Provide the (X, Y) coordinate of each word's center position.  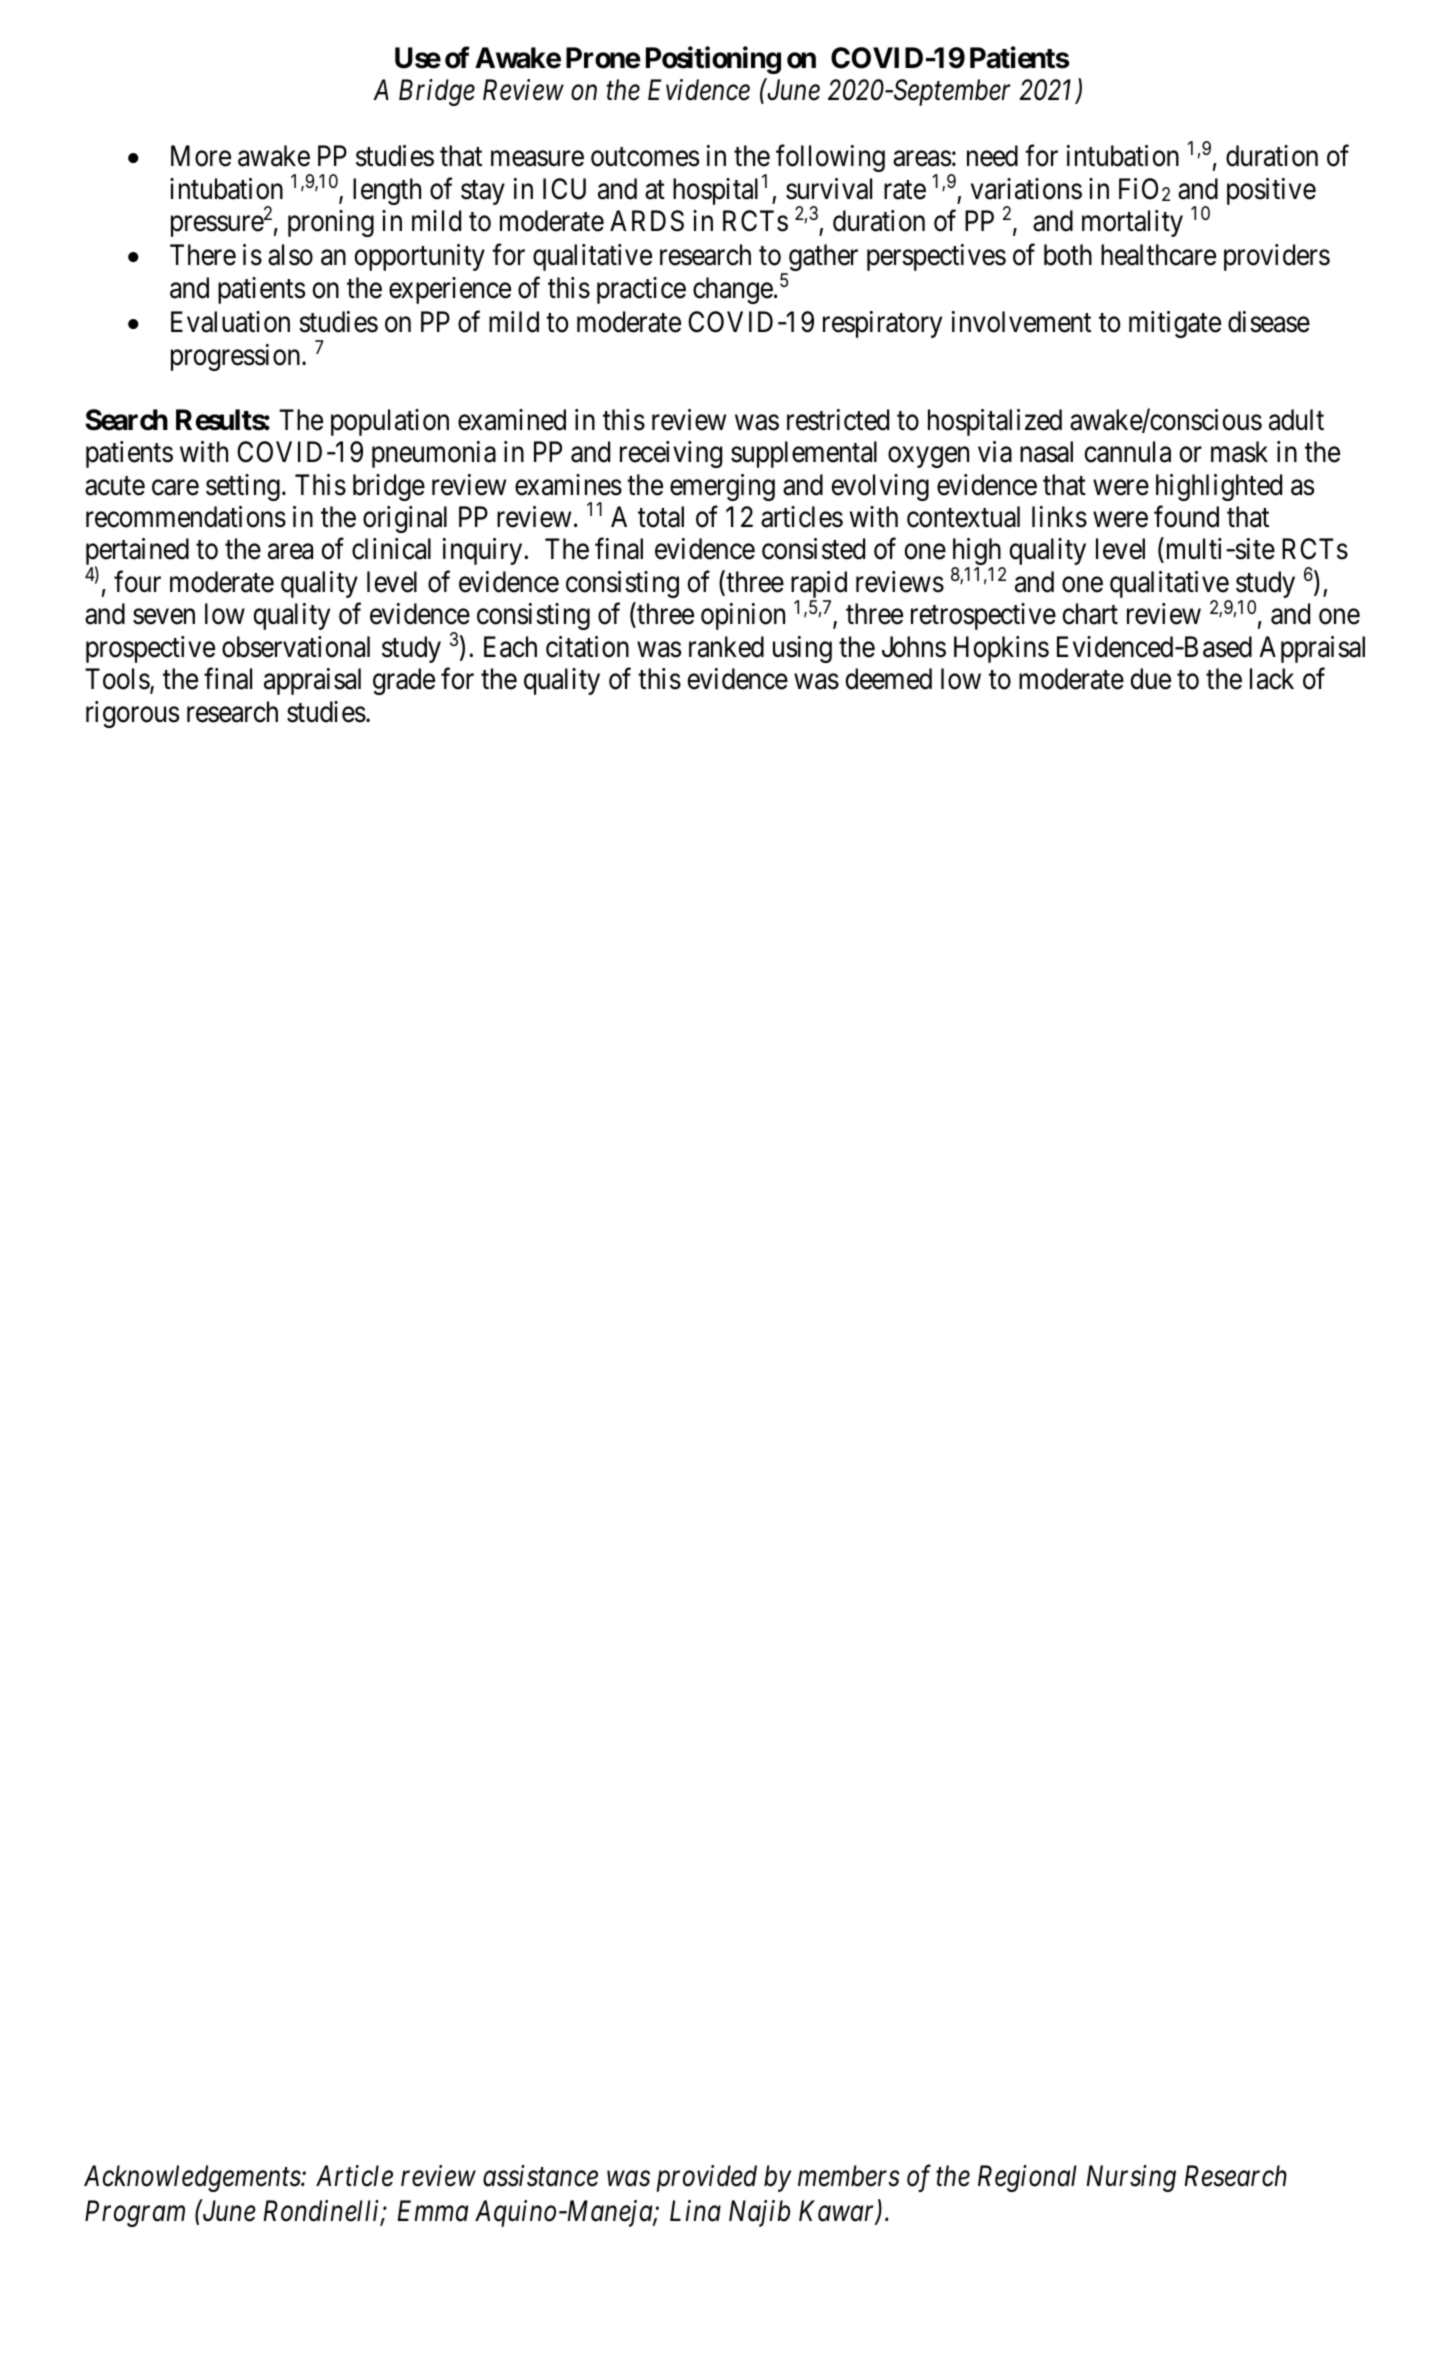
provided (707, 2178)
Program (135, 2213)
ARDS (647, 221)
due (1150, 679)
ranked (726, 647)
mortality (1132, 223)
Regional (1027, 2178)
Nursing (1131, 2178)
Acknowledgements (193, 2178)
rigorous (132, 714)
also (290, 255)
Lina (695, 2211)
